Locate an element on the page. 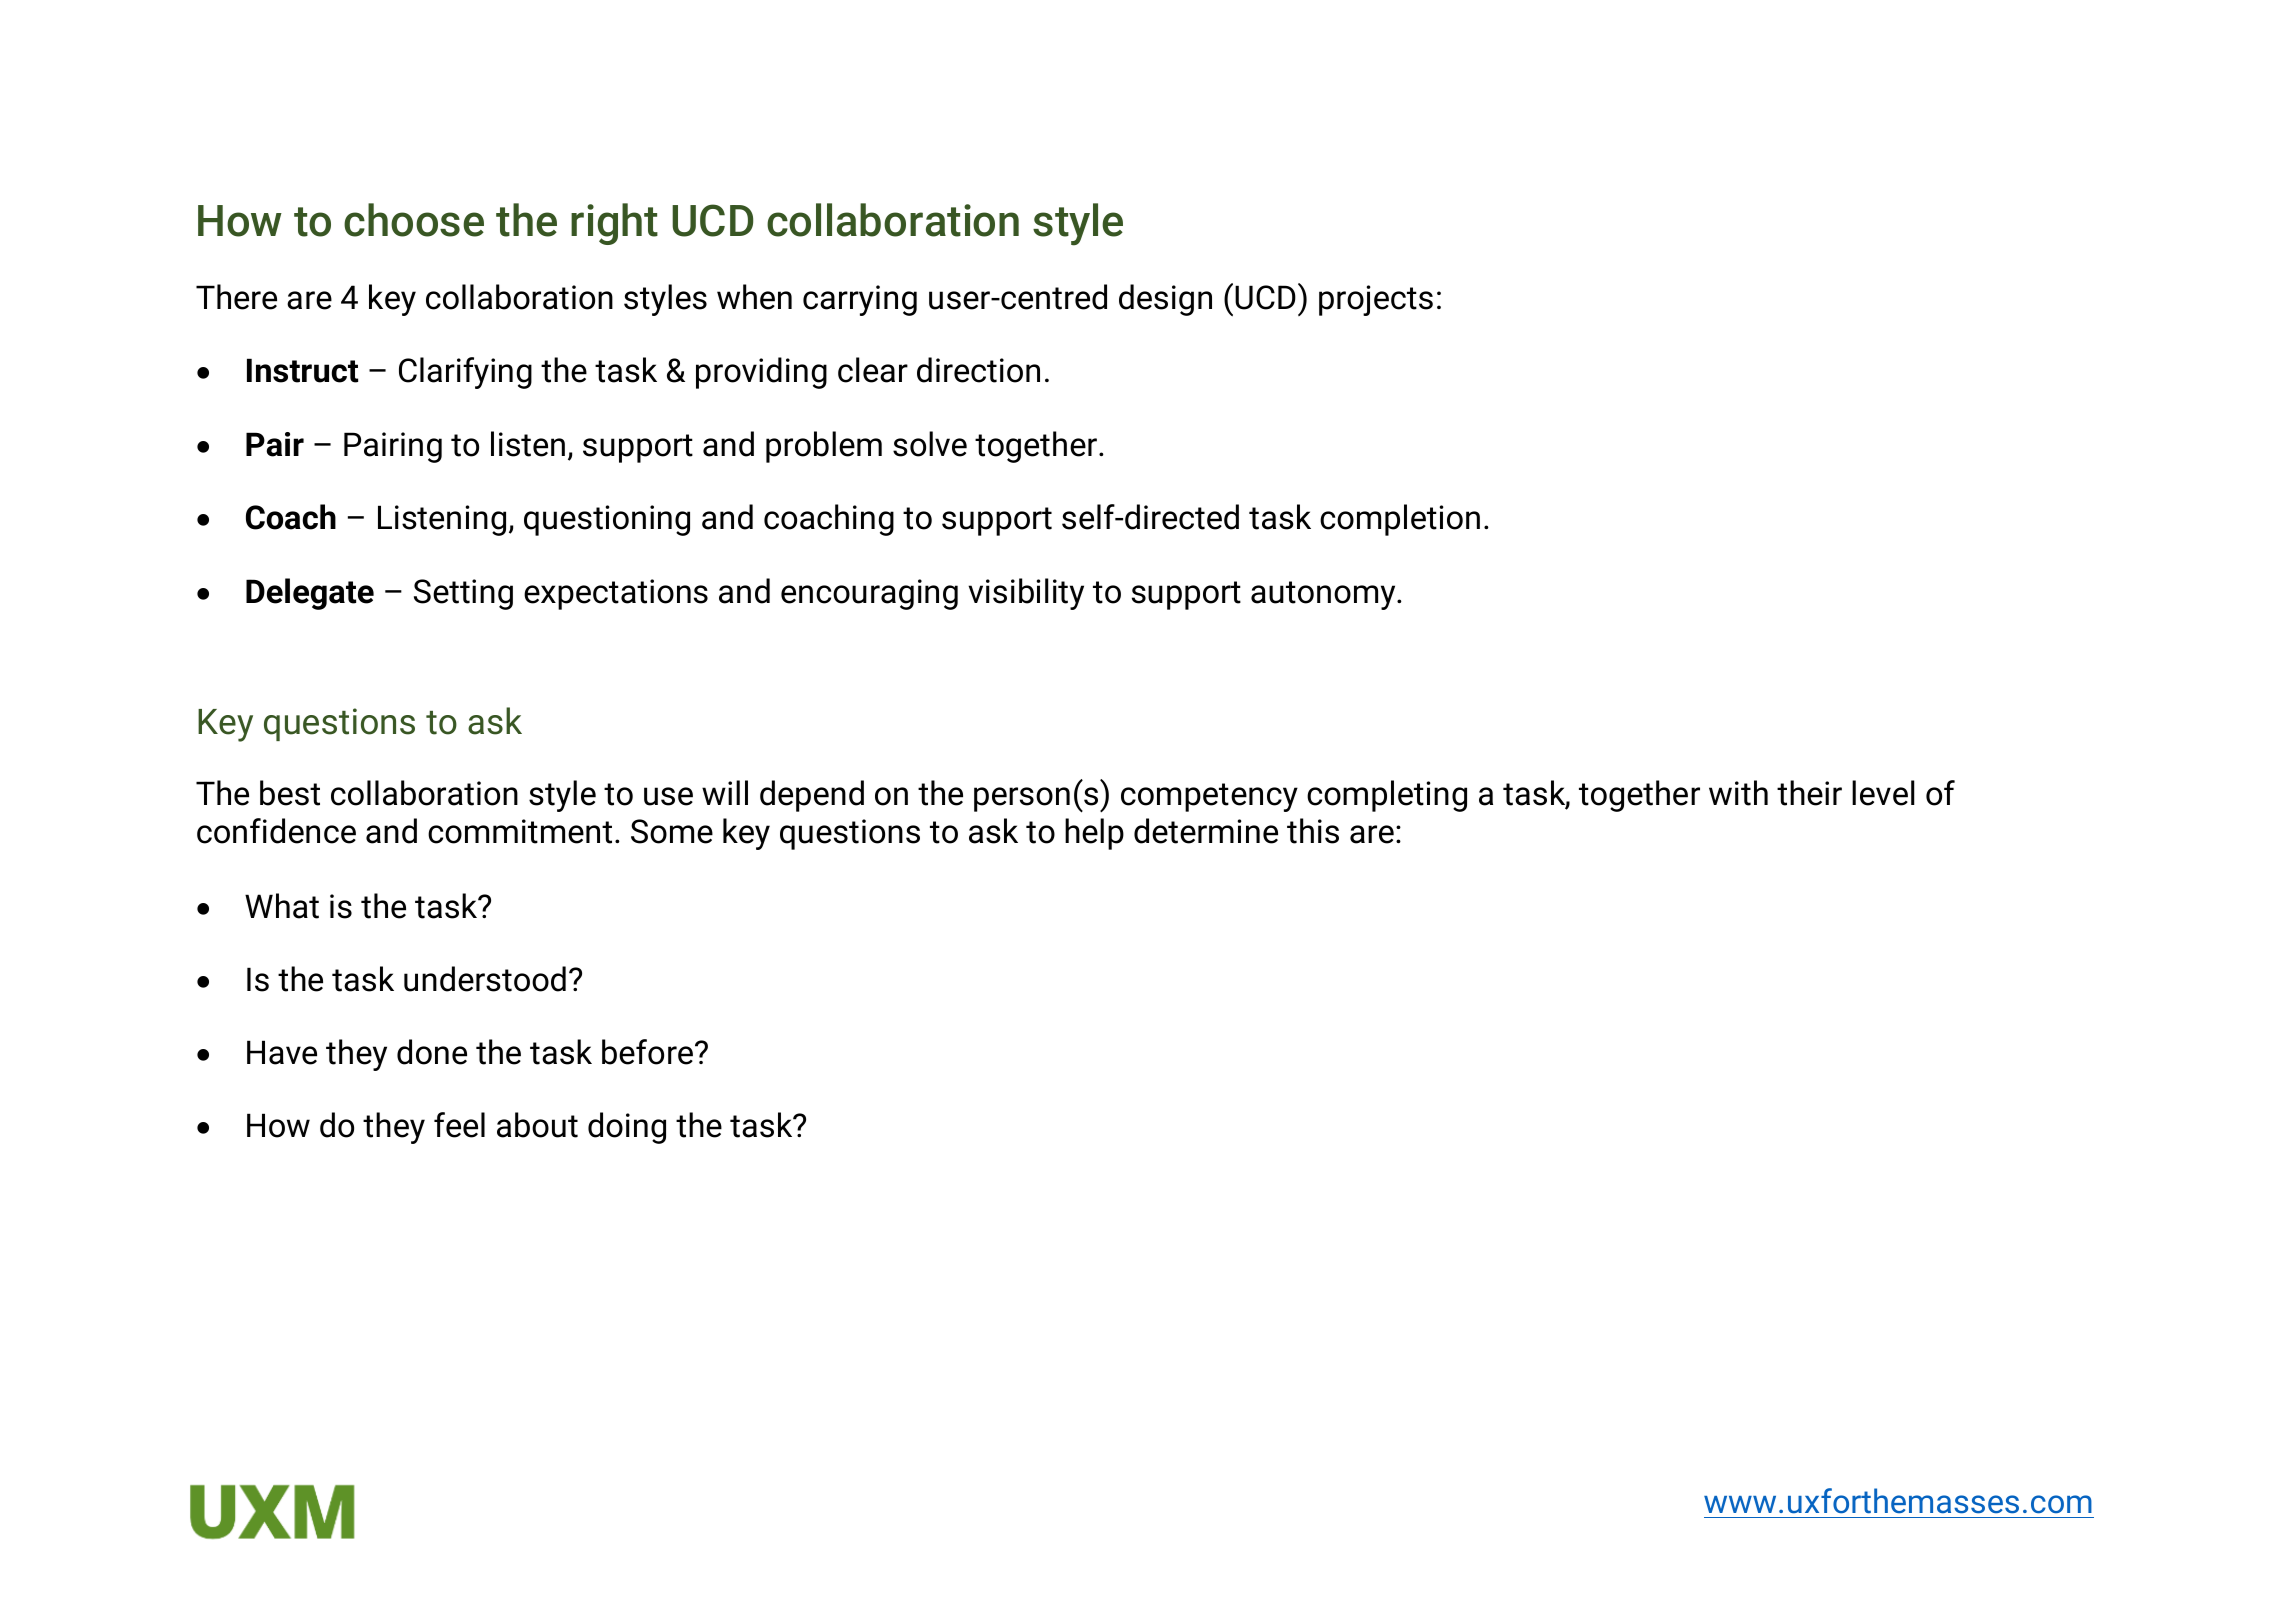  visibility is located at coordinates (1026, 594).
